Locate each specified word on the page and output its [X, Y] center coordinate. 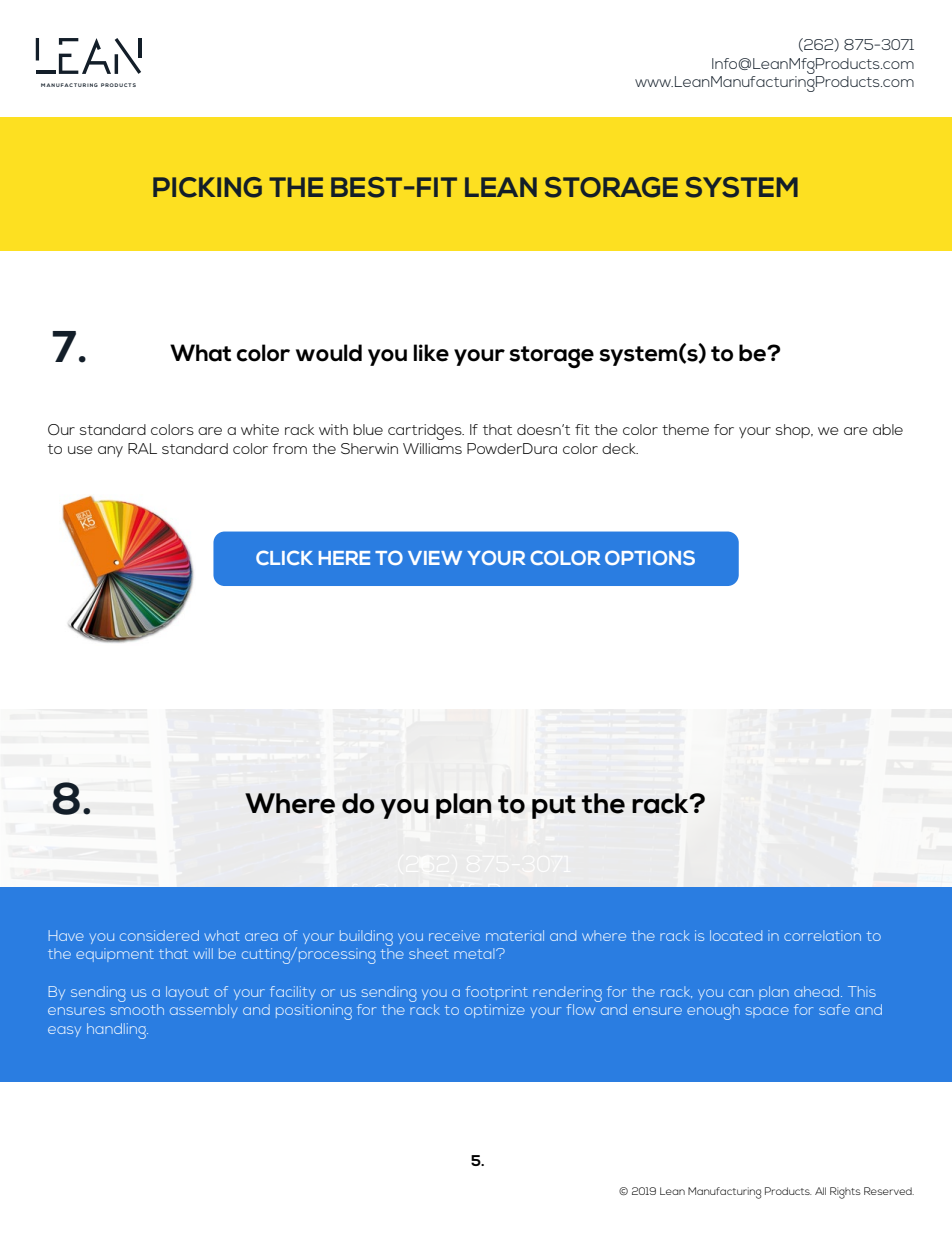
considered [159, 935]
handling [117, 1031]
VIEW [435, 558]
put [554, 807]
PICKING [207, 187]
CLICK [284, 557]
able [888, 429]
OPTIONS [650, 557]
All [820, 1191]
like [431, 353]
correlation [822, 935]
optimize [494, 1011]
